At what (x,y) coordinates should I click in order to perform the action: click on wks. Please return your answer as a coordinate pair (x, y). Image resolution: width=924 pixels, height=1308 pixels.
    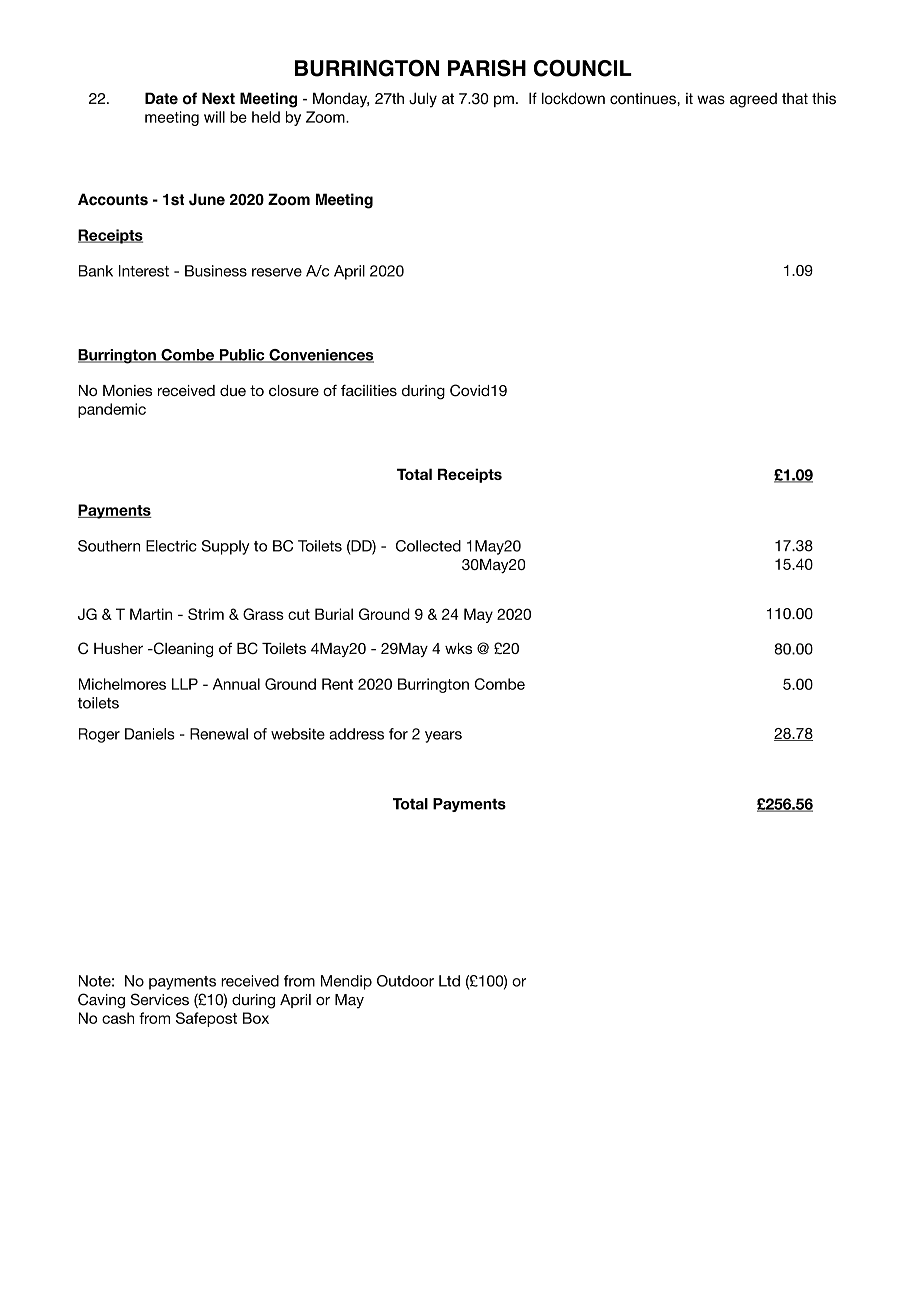
    Looking at the image, I should click on (458, 648).
